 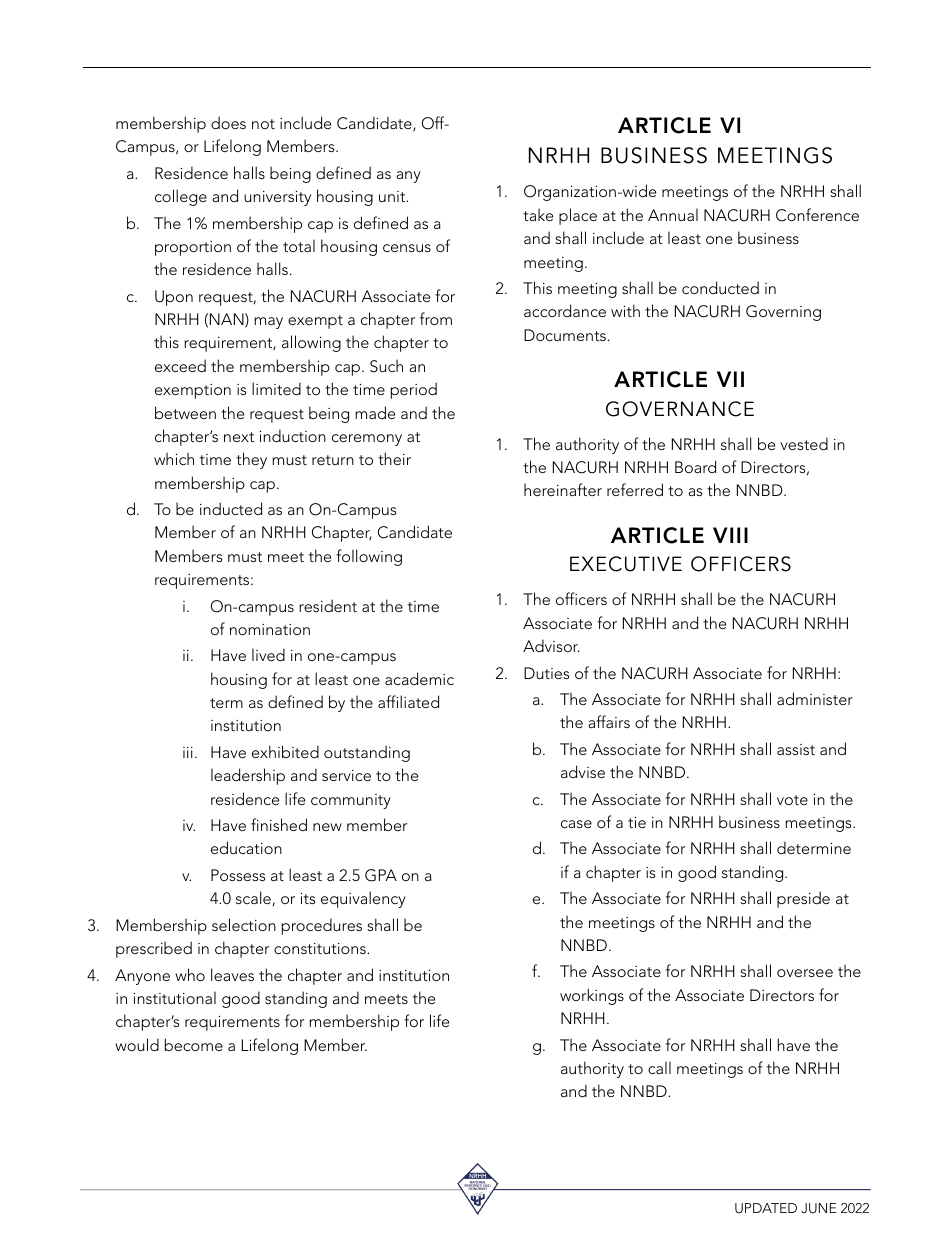 I want to click on oversee, so click(x=805, y=973).
